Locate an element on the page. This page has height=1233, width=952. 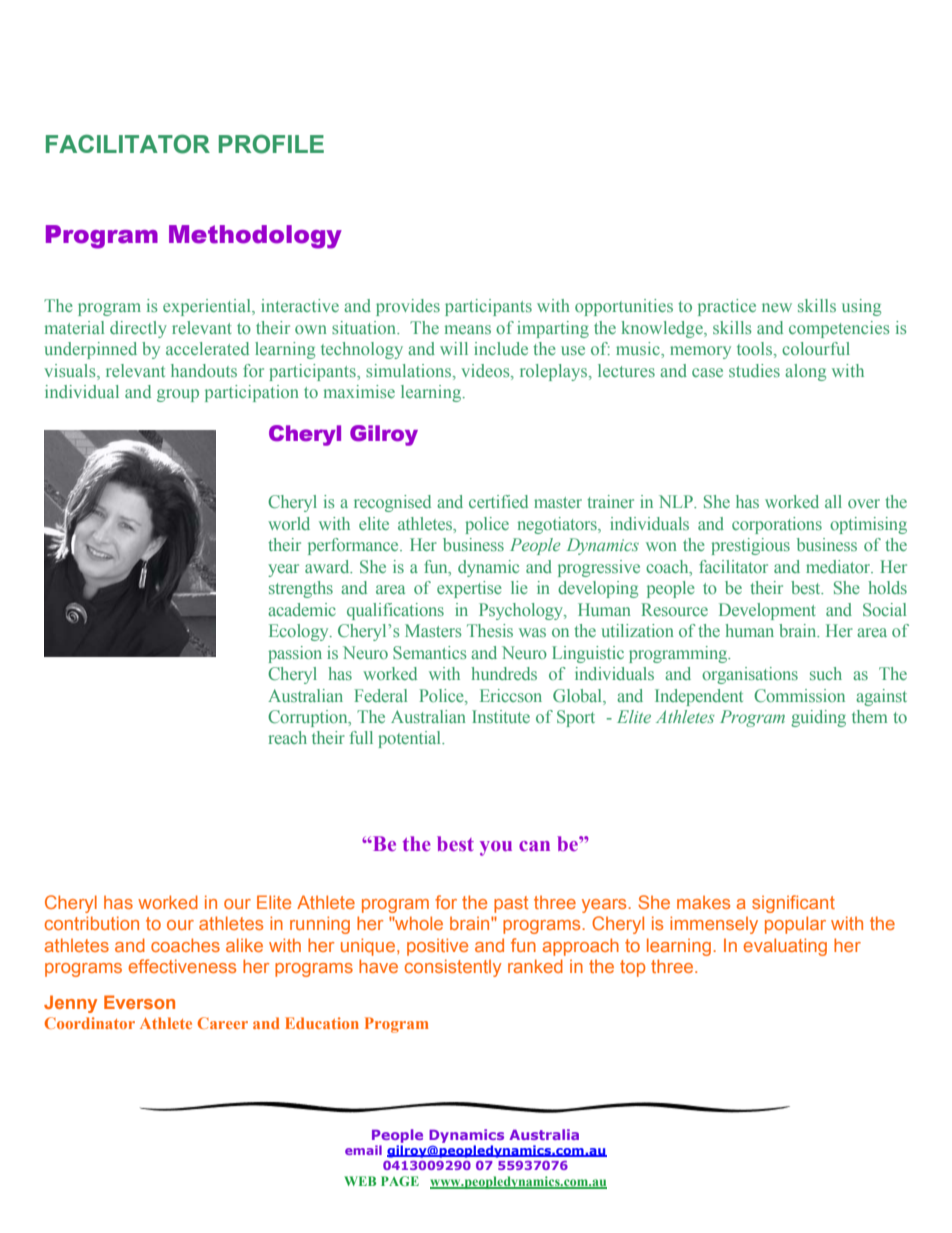
PROFILE is located at coordinates (271, 144).
